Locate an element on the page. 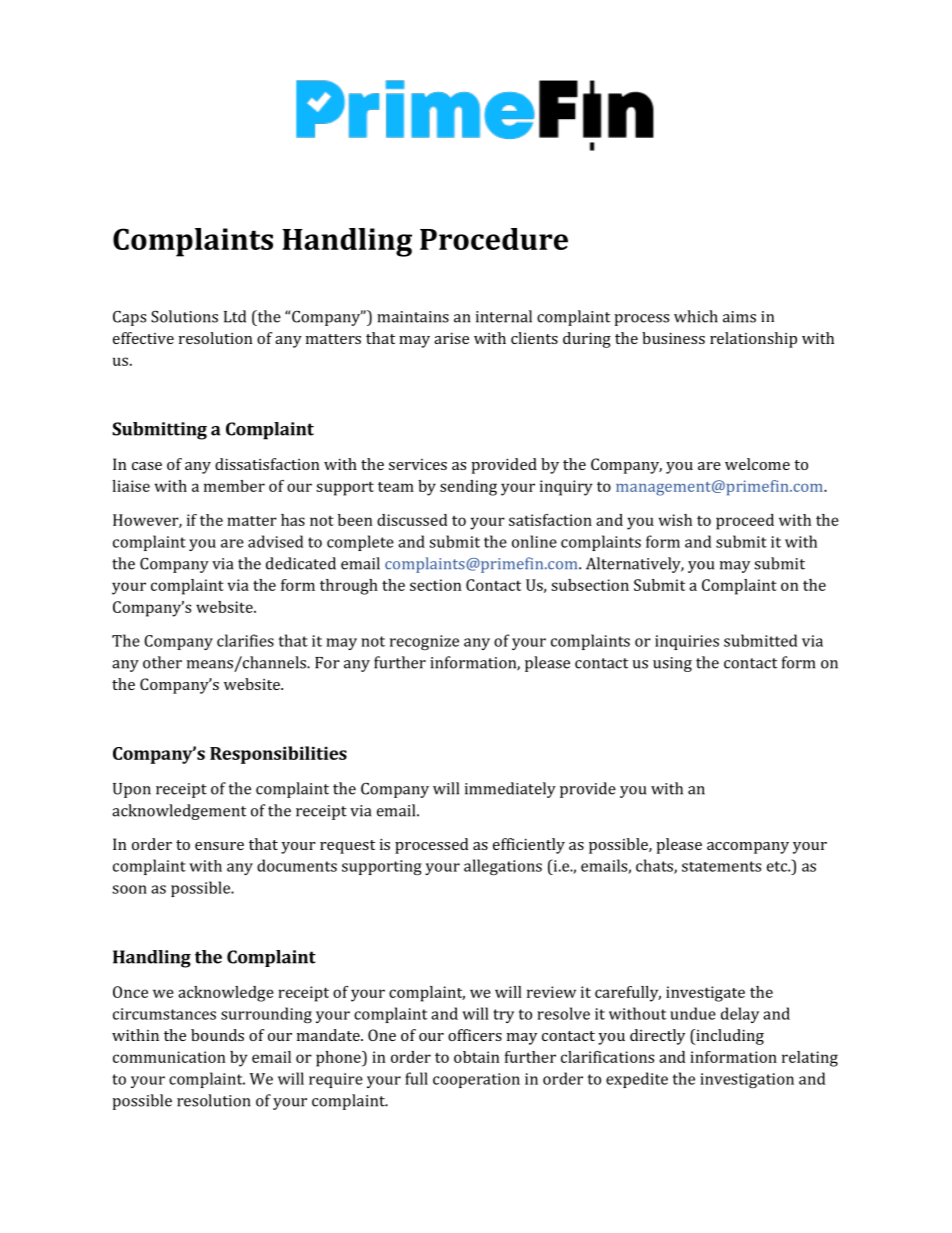 This document has width=952, height=1233. including is located at coordinates (729, 1037).
